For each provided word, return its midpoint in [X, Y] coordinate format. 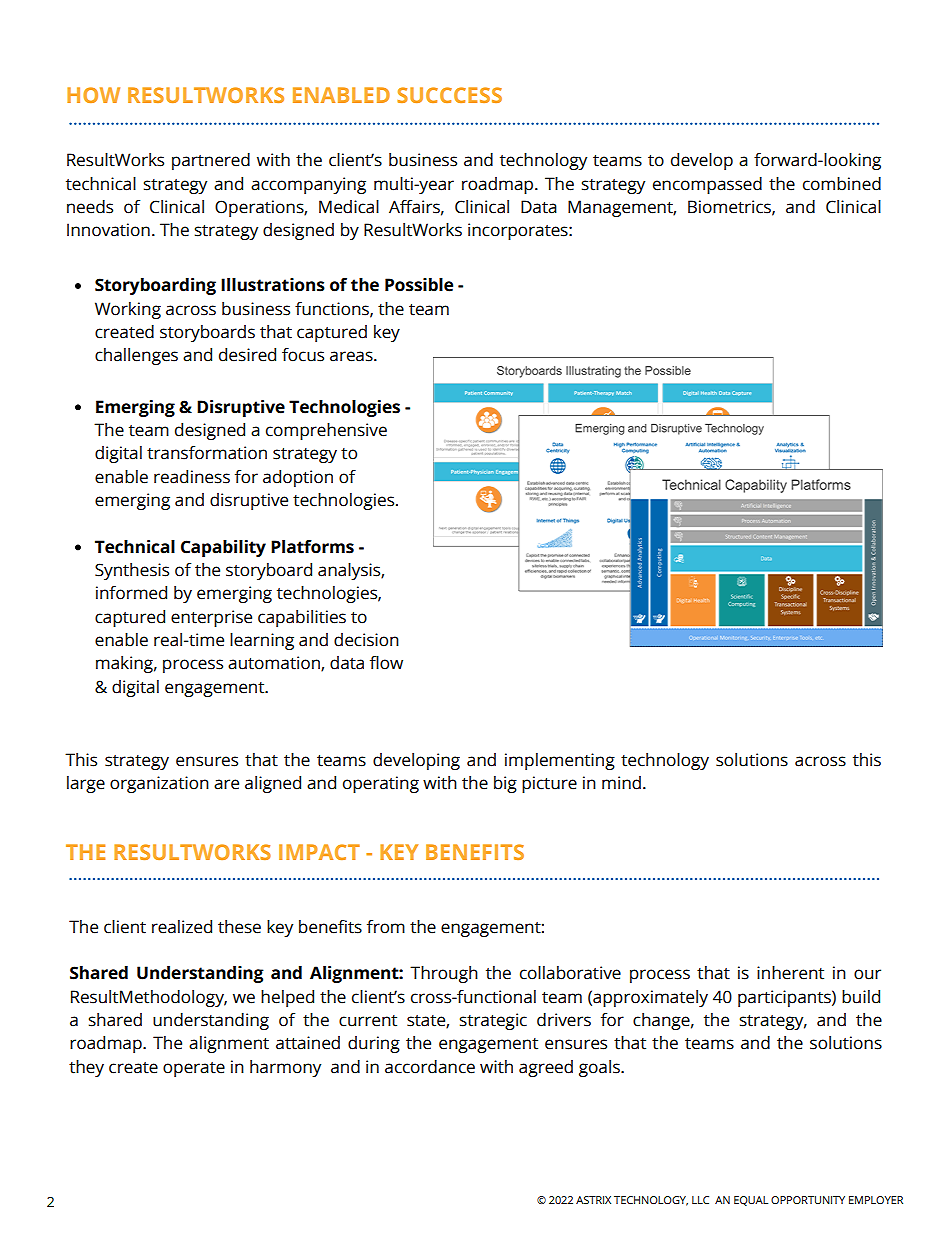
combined [842, 184]
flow [386, 663]
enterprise [211, 618]
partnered [211, 161]
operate [194, 1069]
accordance [430, 1067]
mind [621, 783]
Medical [349, 207]
